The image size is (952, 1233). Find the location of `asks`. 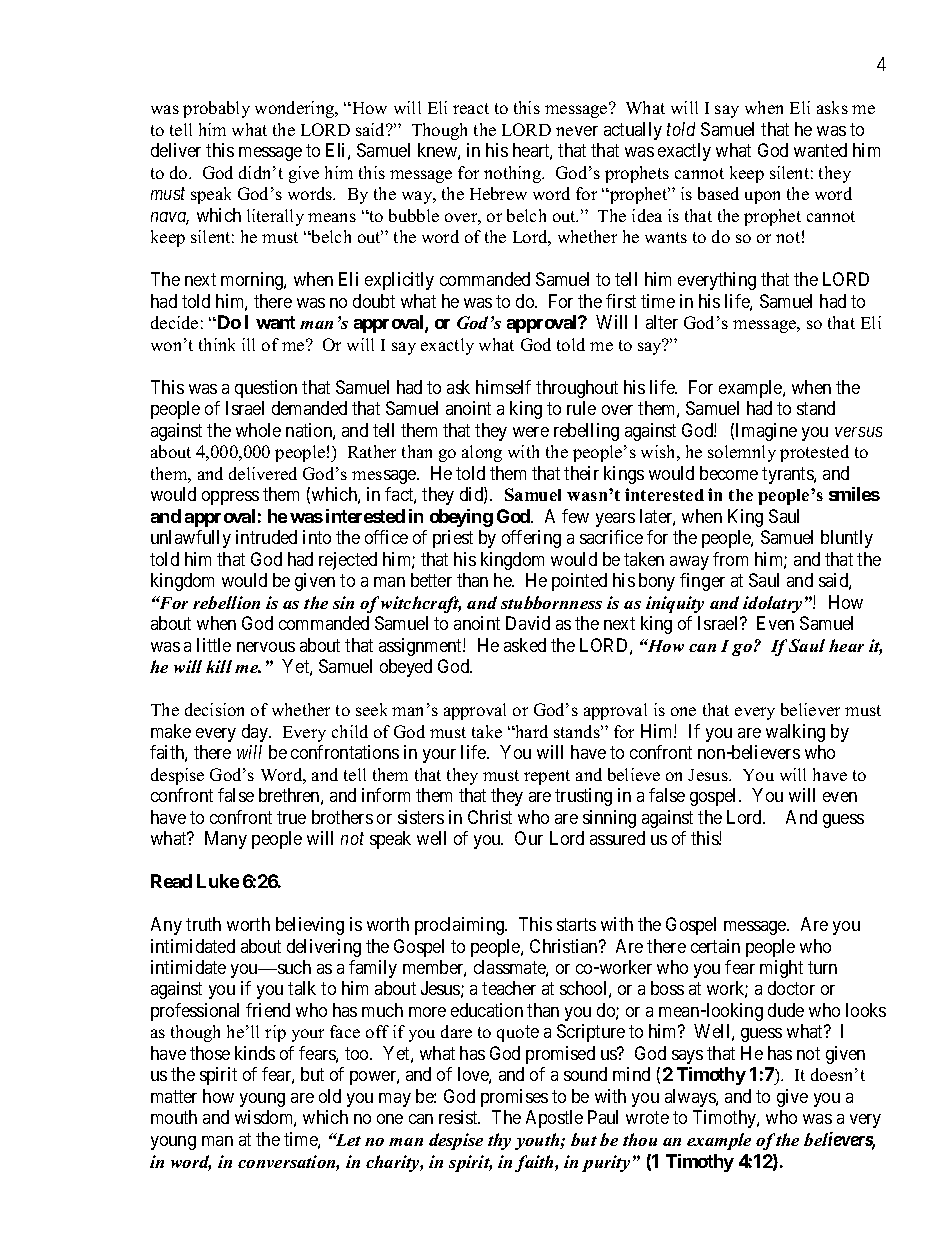

asks is located at coordinates (832, 107).
